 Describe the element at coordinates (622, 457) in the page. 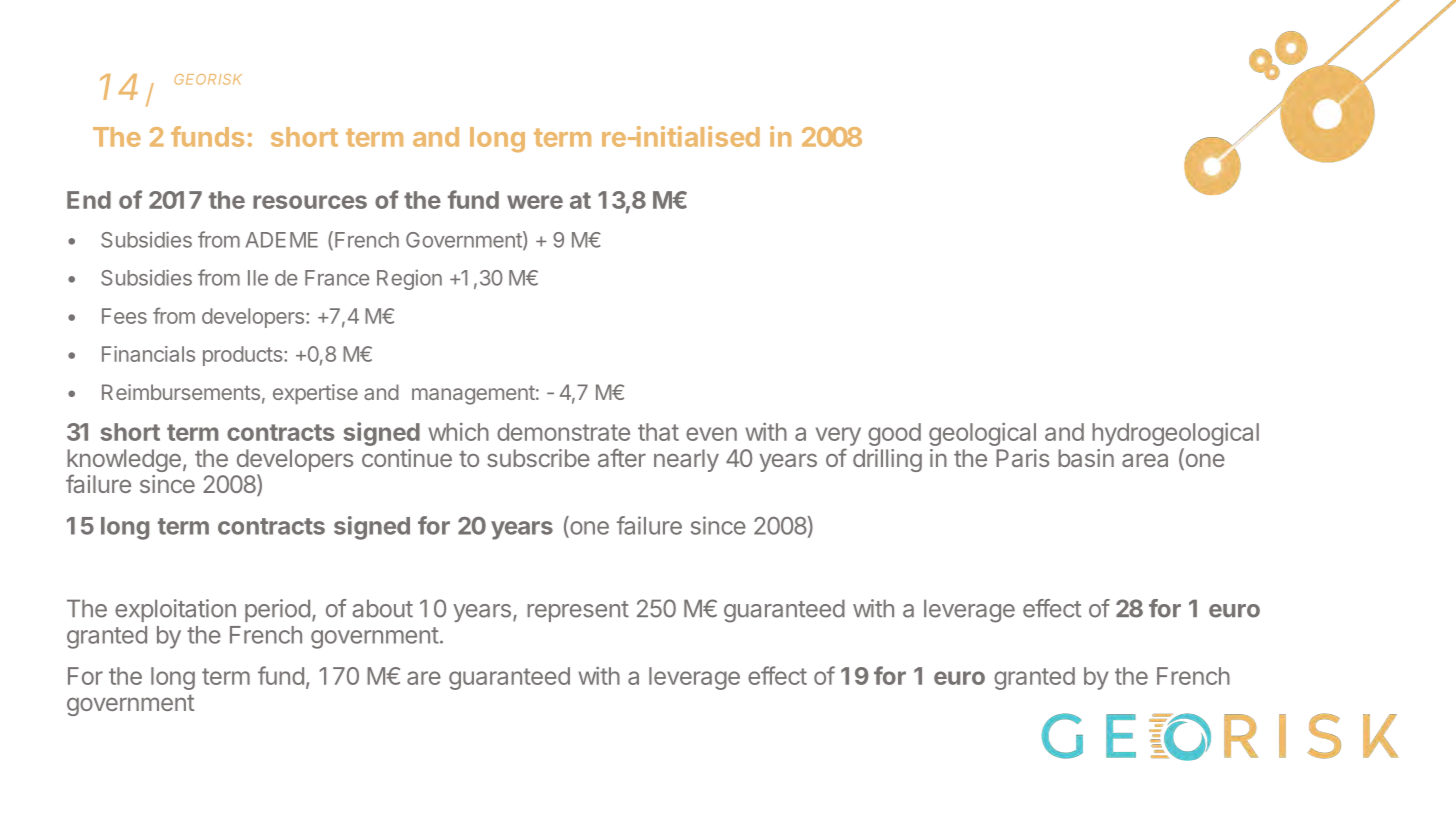

I see `after` at that location.
